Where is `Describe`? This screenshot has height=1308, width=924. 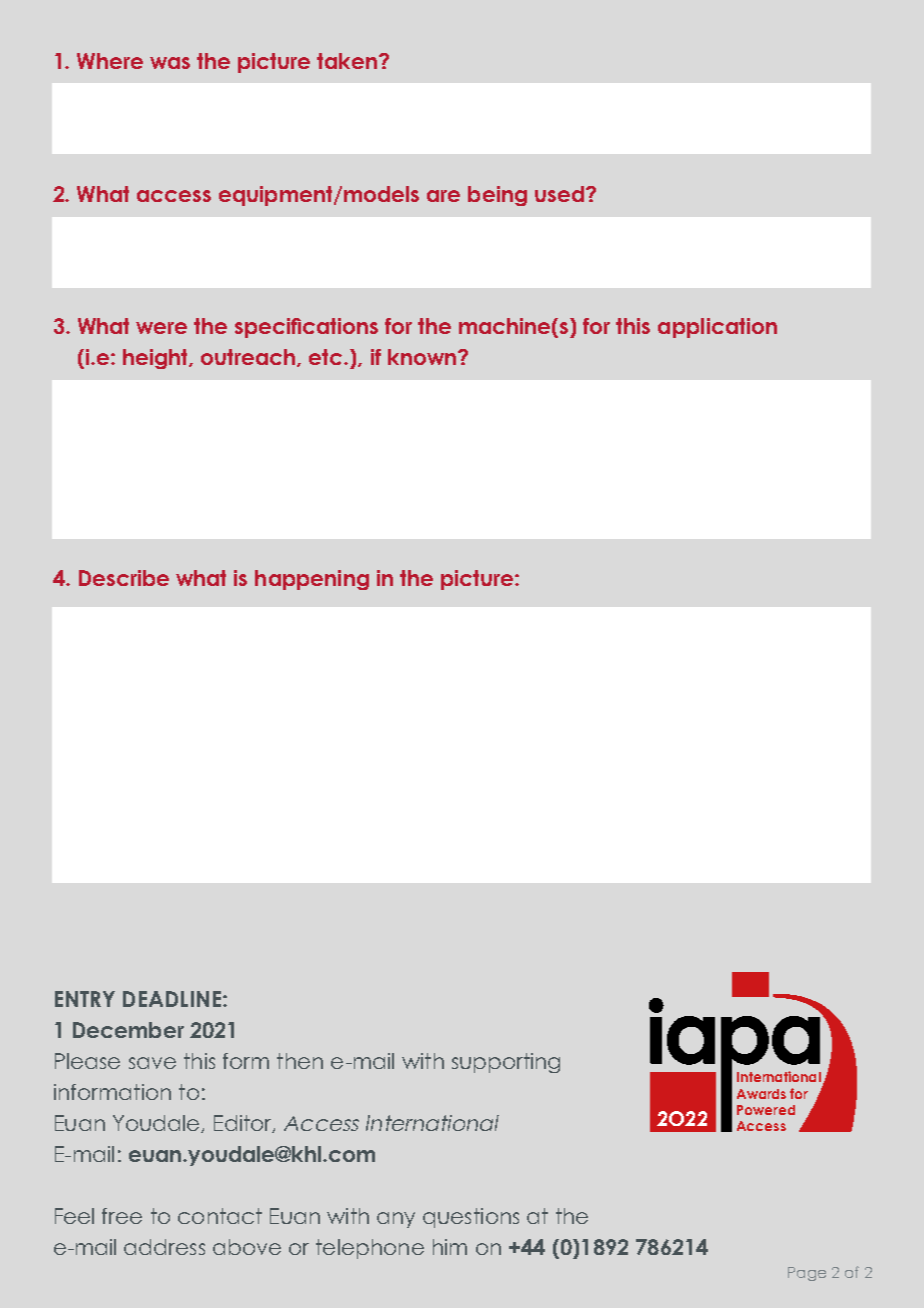
Describe is located at coordinates (124, 578).
